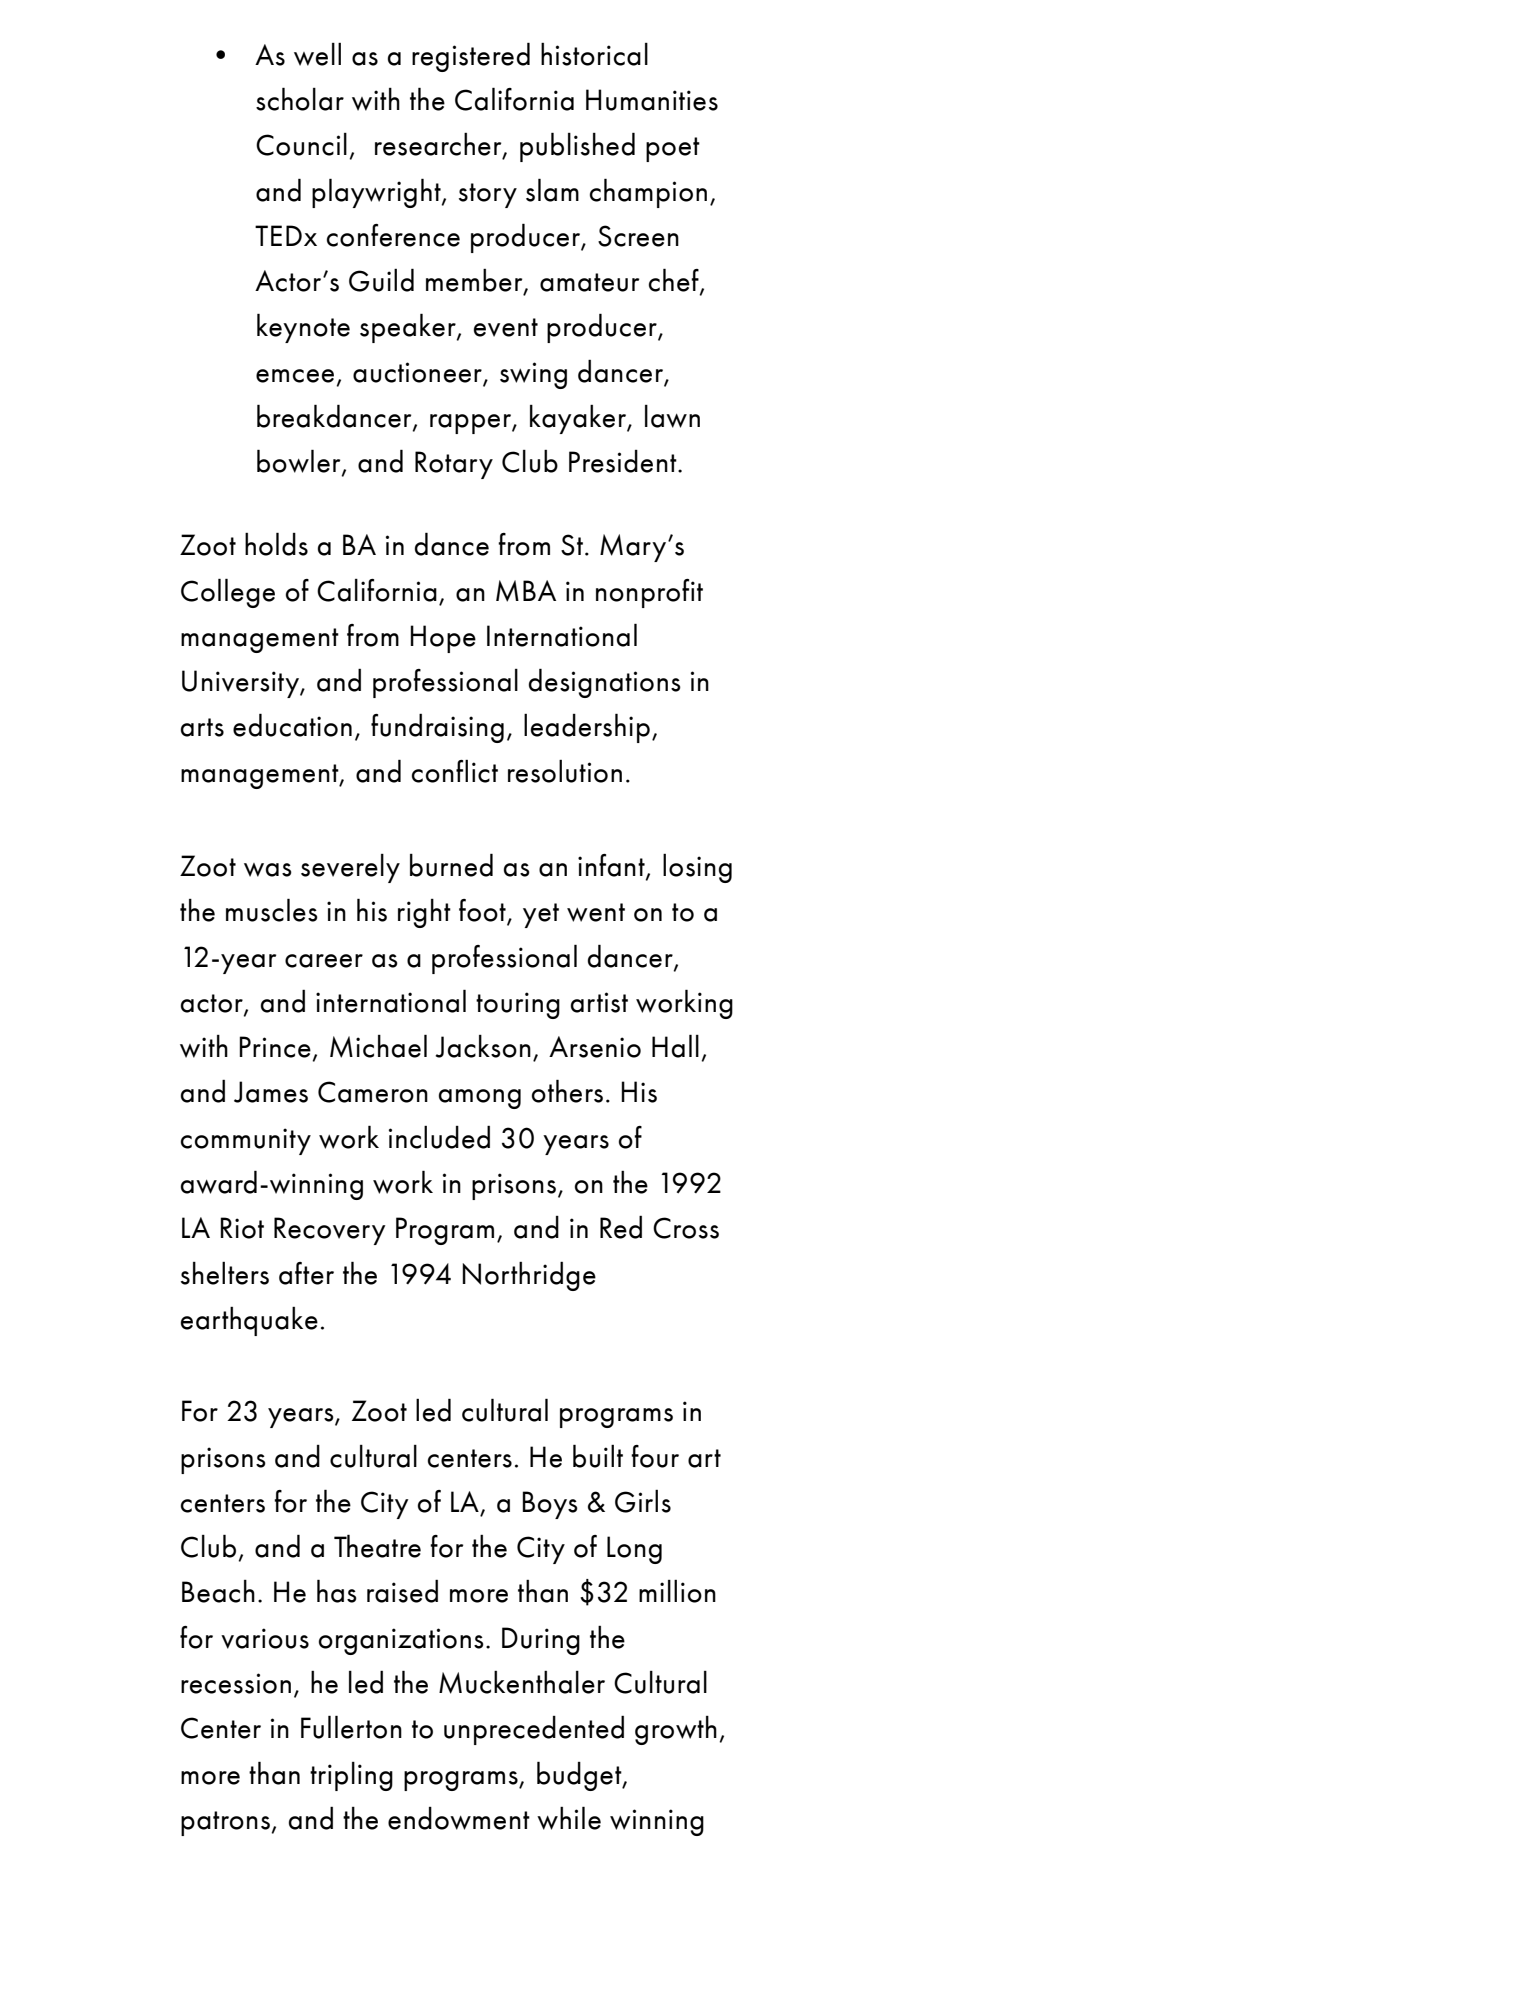  I want to click on growth, so click(676, 1730).
